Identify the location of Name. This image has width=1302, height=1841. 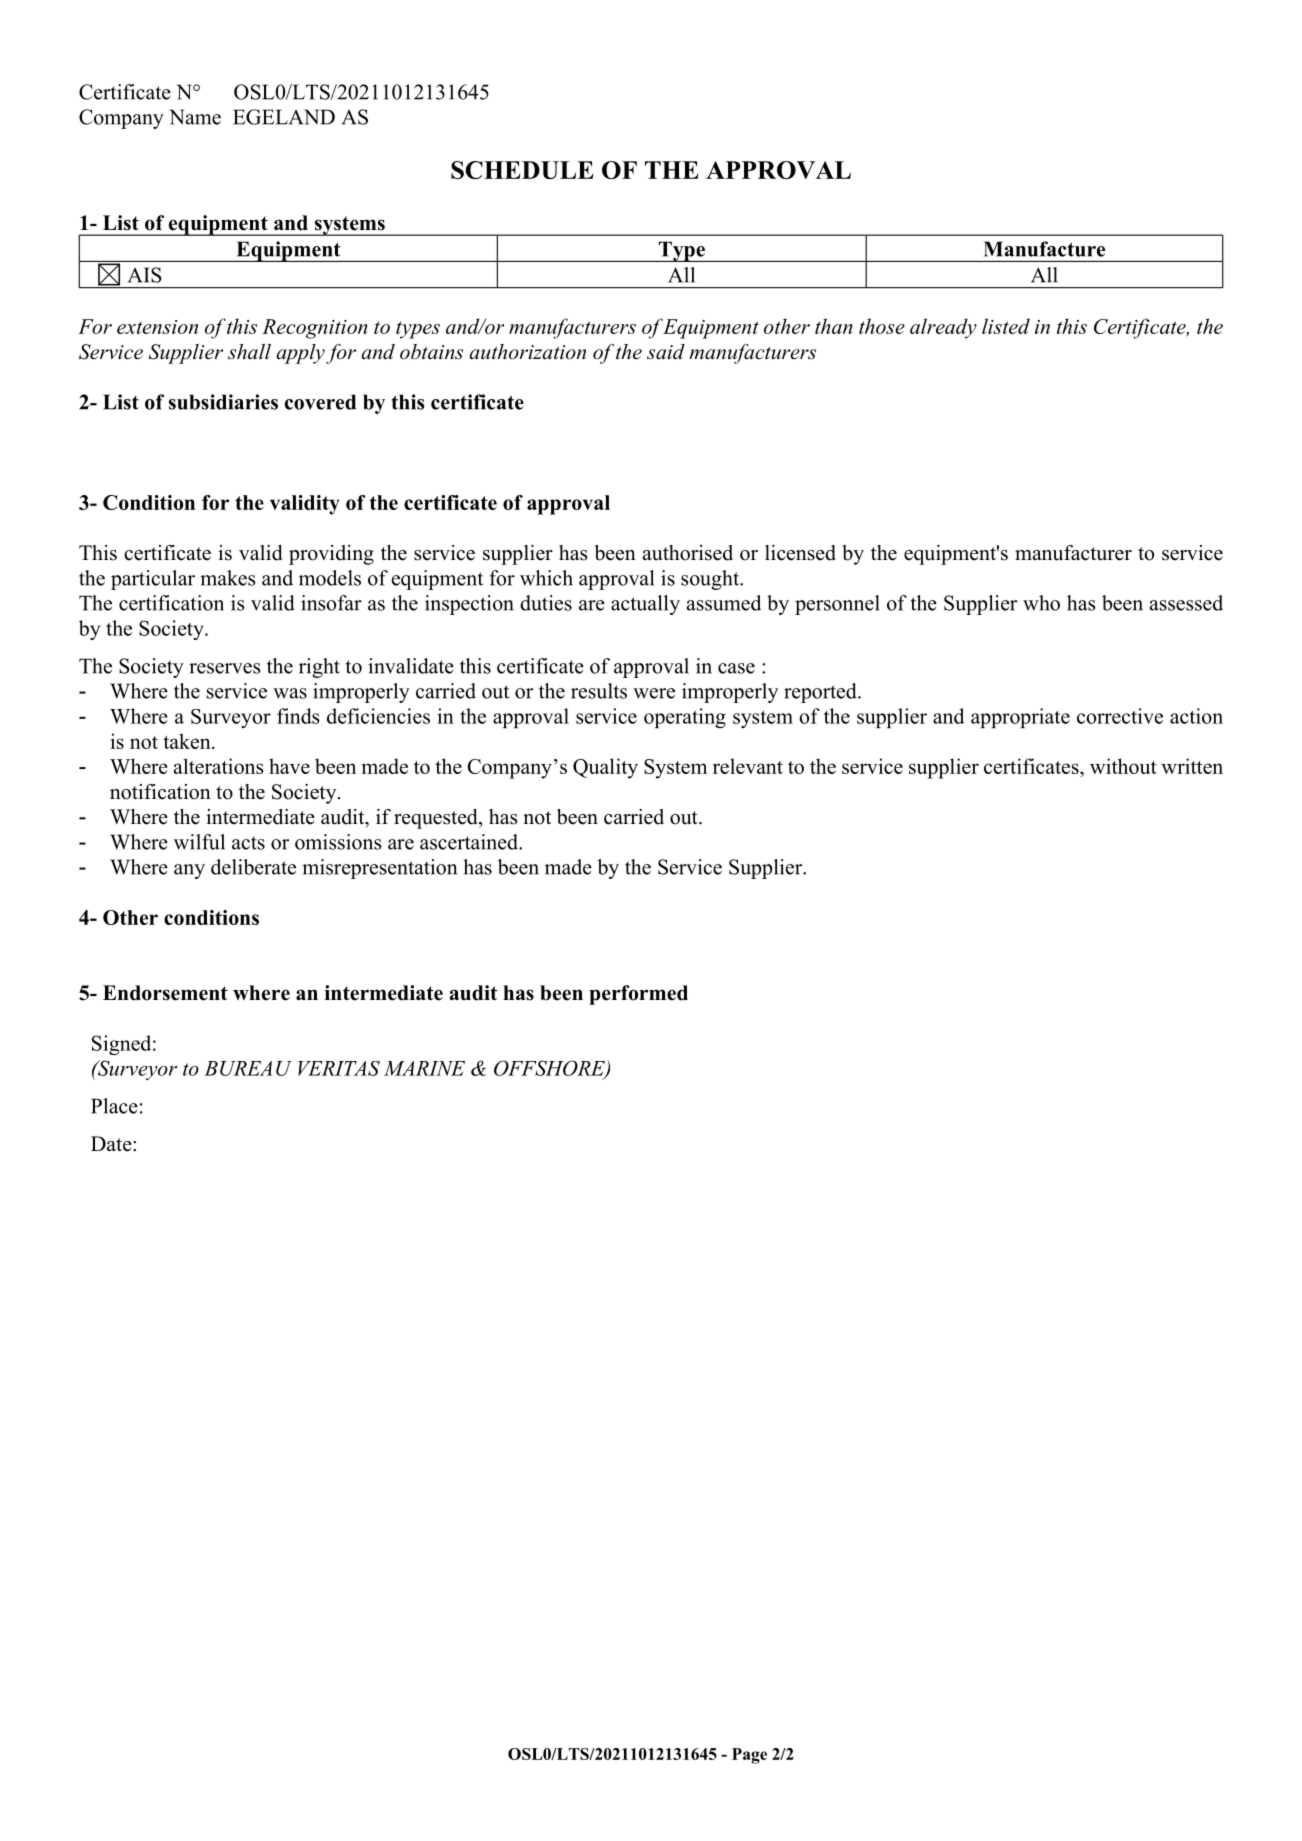
(195, 117).
